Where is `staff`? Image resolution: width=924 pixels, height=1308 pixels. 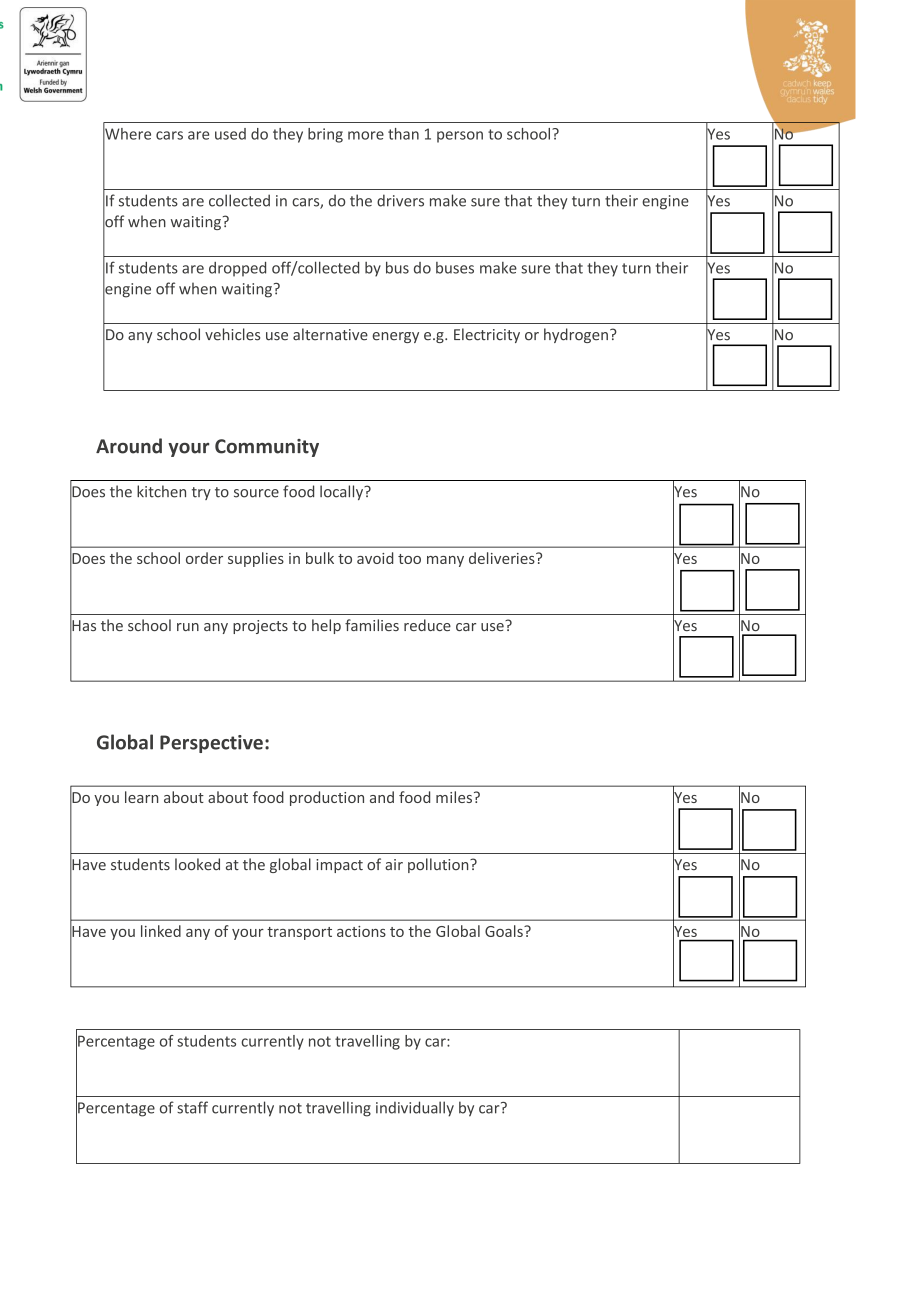 staff is located at coordinates (192, 1107).
